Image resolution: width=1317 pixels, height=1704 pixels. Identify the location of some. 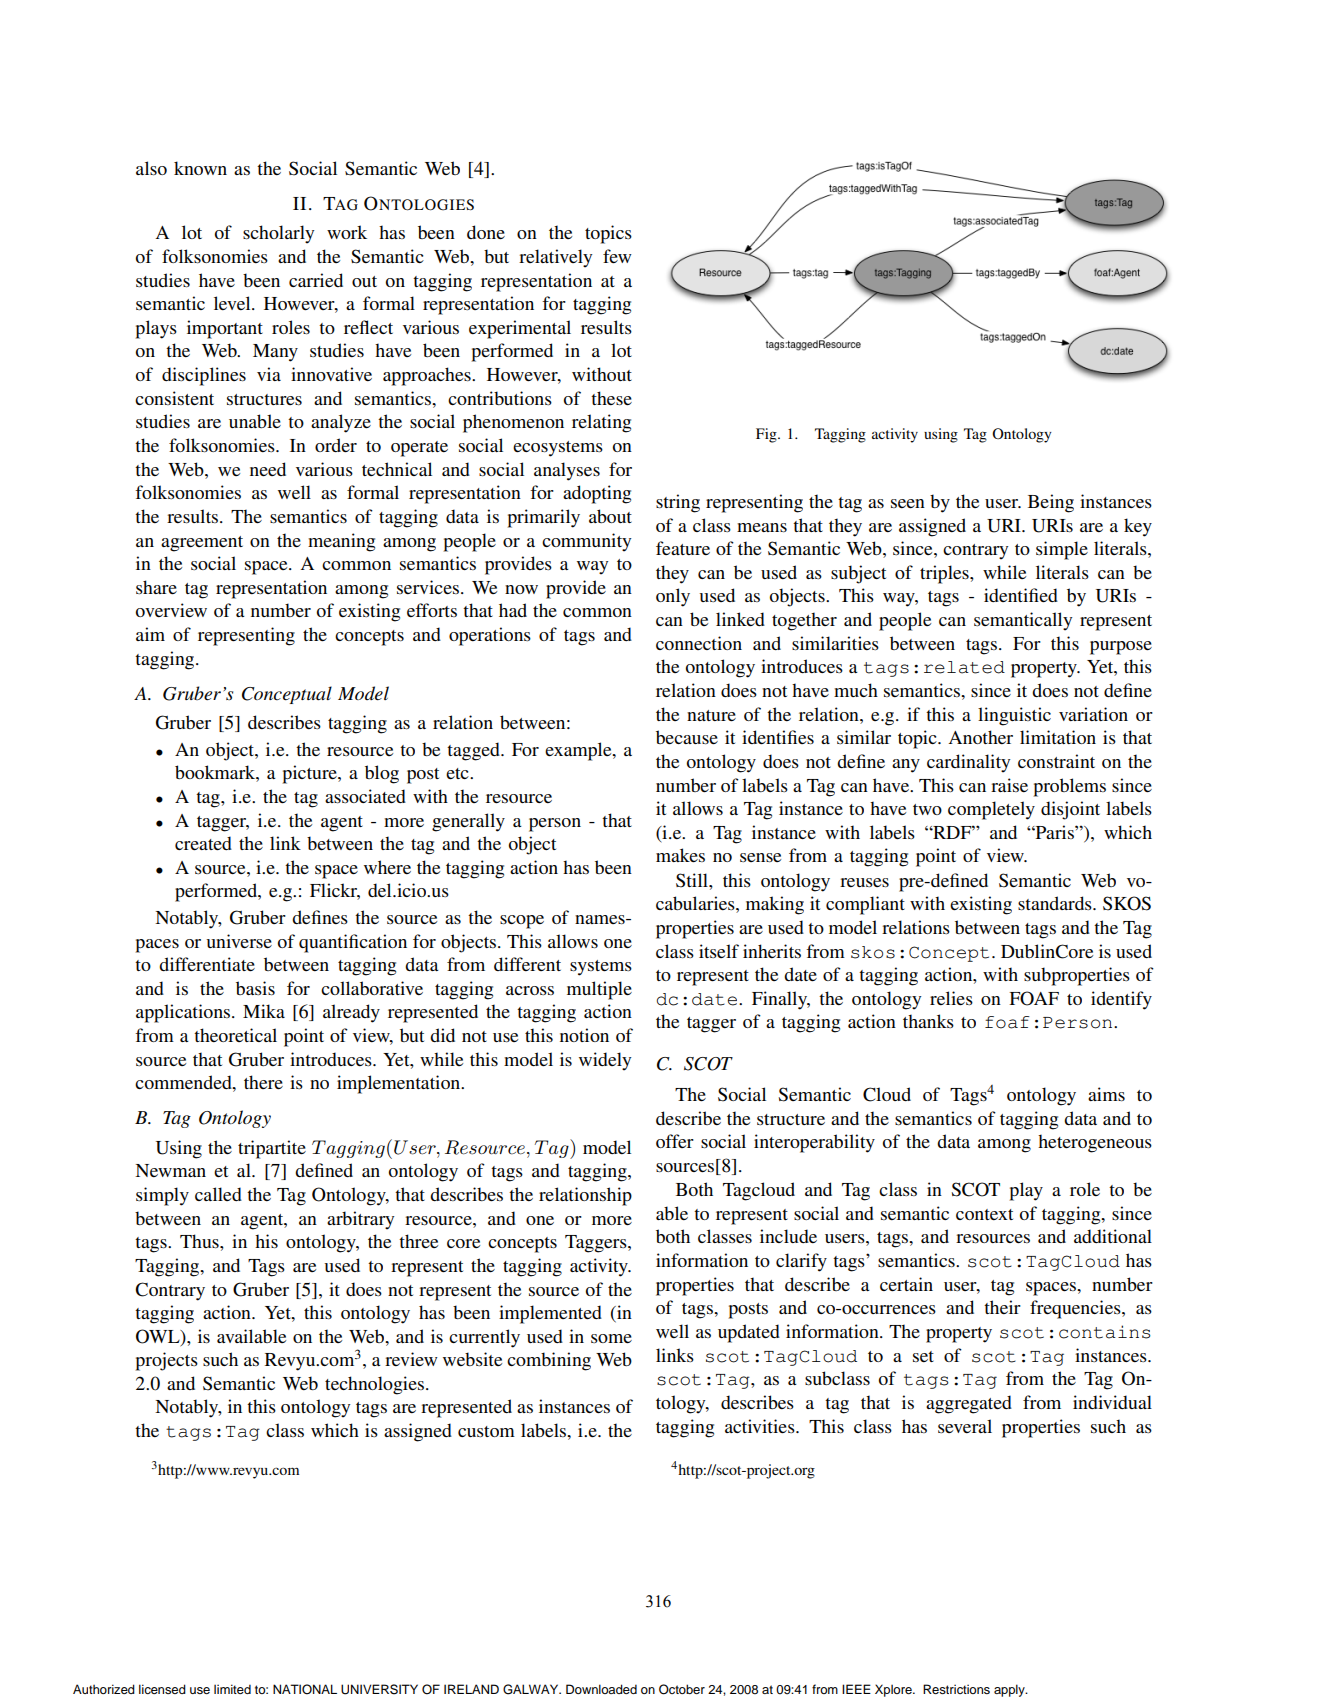
(611, 1338).
